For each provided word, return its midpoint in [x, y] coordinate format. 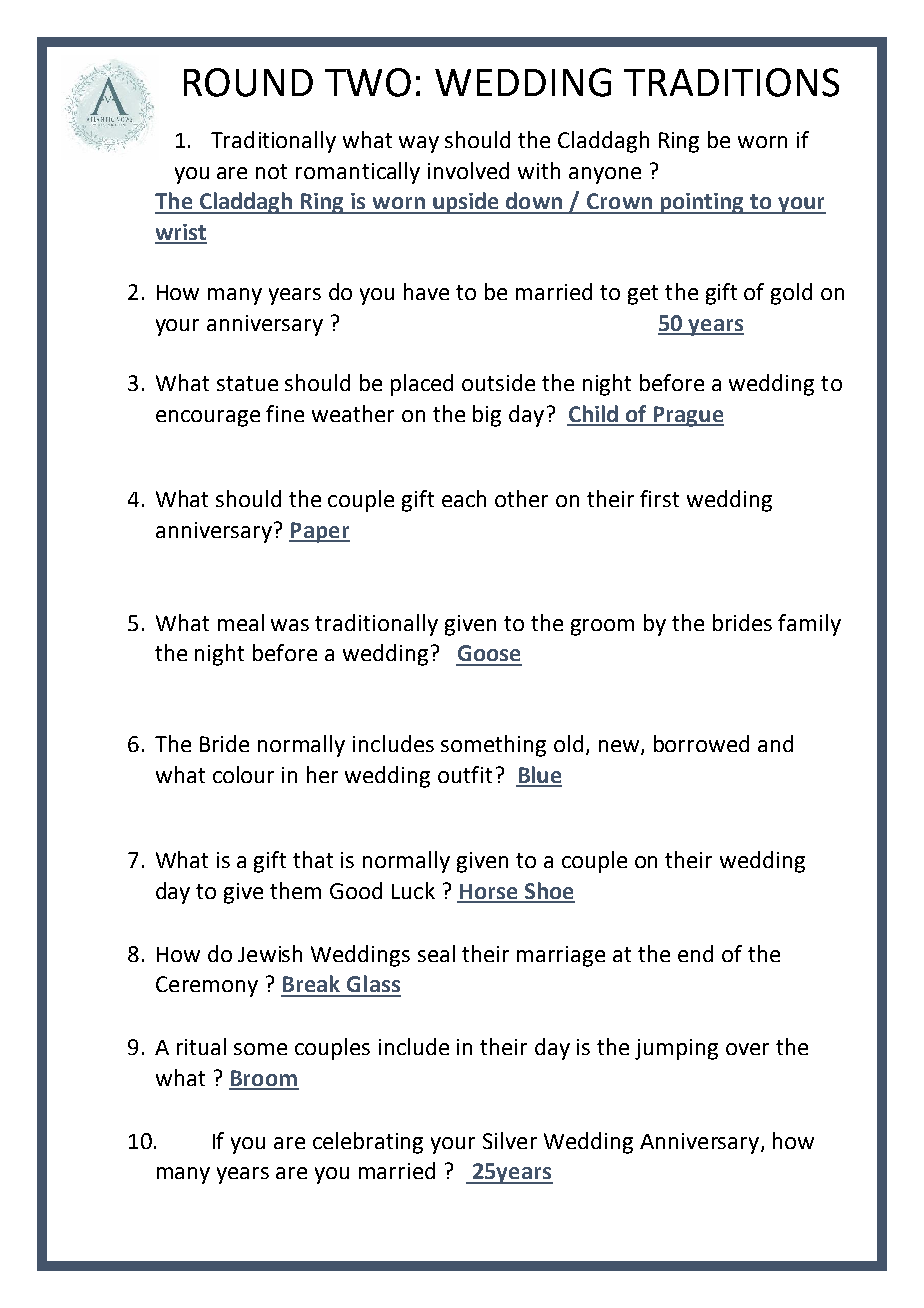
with [539, 170]
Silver [510, 1140]
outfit [465, 774]
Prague [687, 416]
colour [243, 774]
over [747, 1049]
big [487, 416]
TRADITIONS [731, 82]
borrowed [701, 743]
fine [285, 413]
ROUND [248, 82]
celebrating [368, 1143]
